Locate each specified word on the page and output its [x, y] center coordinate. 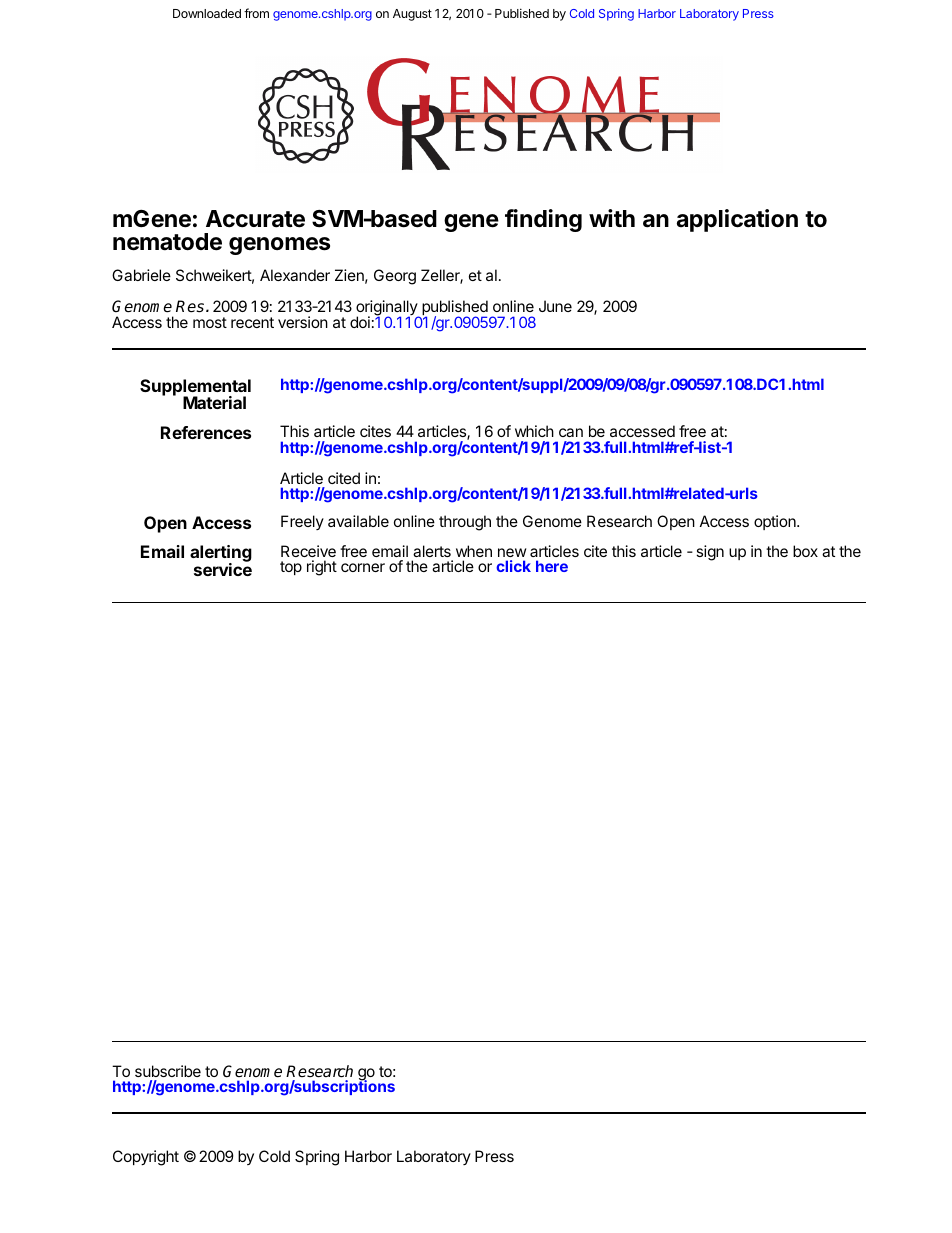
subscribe [168, 1071]
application [737, 220]
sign [710, 553]
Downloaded [207, 13]
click [513, 566]
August [412, 15]
